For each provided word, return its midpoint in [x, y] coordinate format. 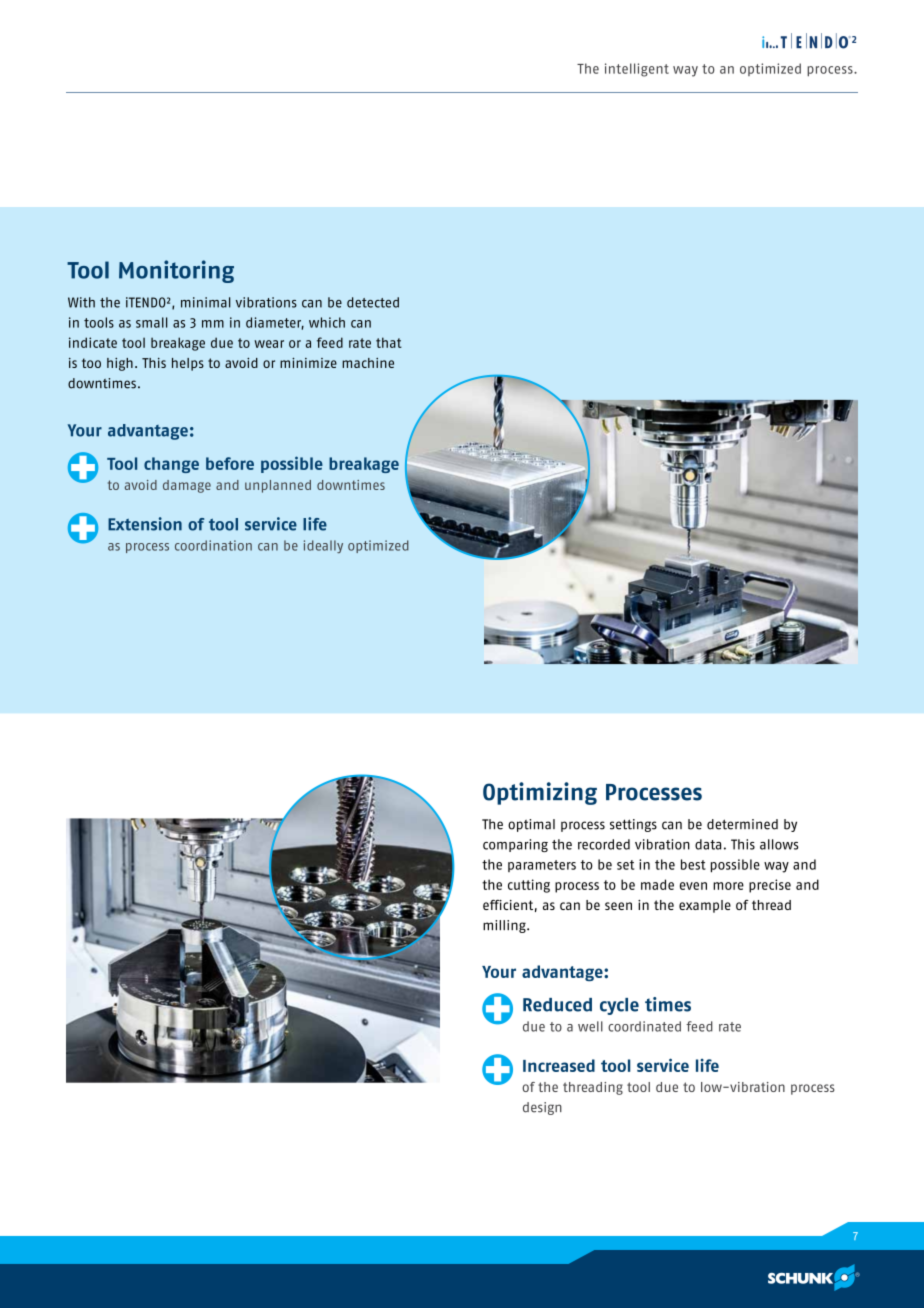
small [151, 322]
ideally [323, 546]
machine [368, 363]
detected [373, 302]
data [708, 844]
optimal [531, 825]
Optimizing [540, 793]
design [542, 1108]
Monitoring [176, 271]
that [389, 342]
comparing [515, 845]
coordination [213, 545]
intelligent [637, 70]
